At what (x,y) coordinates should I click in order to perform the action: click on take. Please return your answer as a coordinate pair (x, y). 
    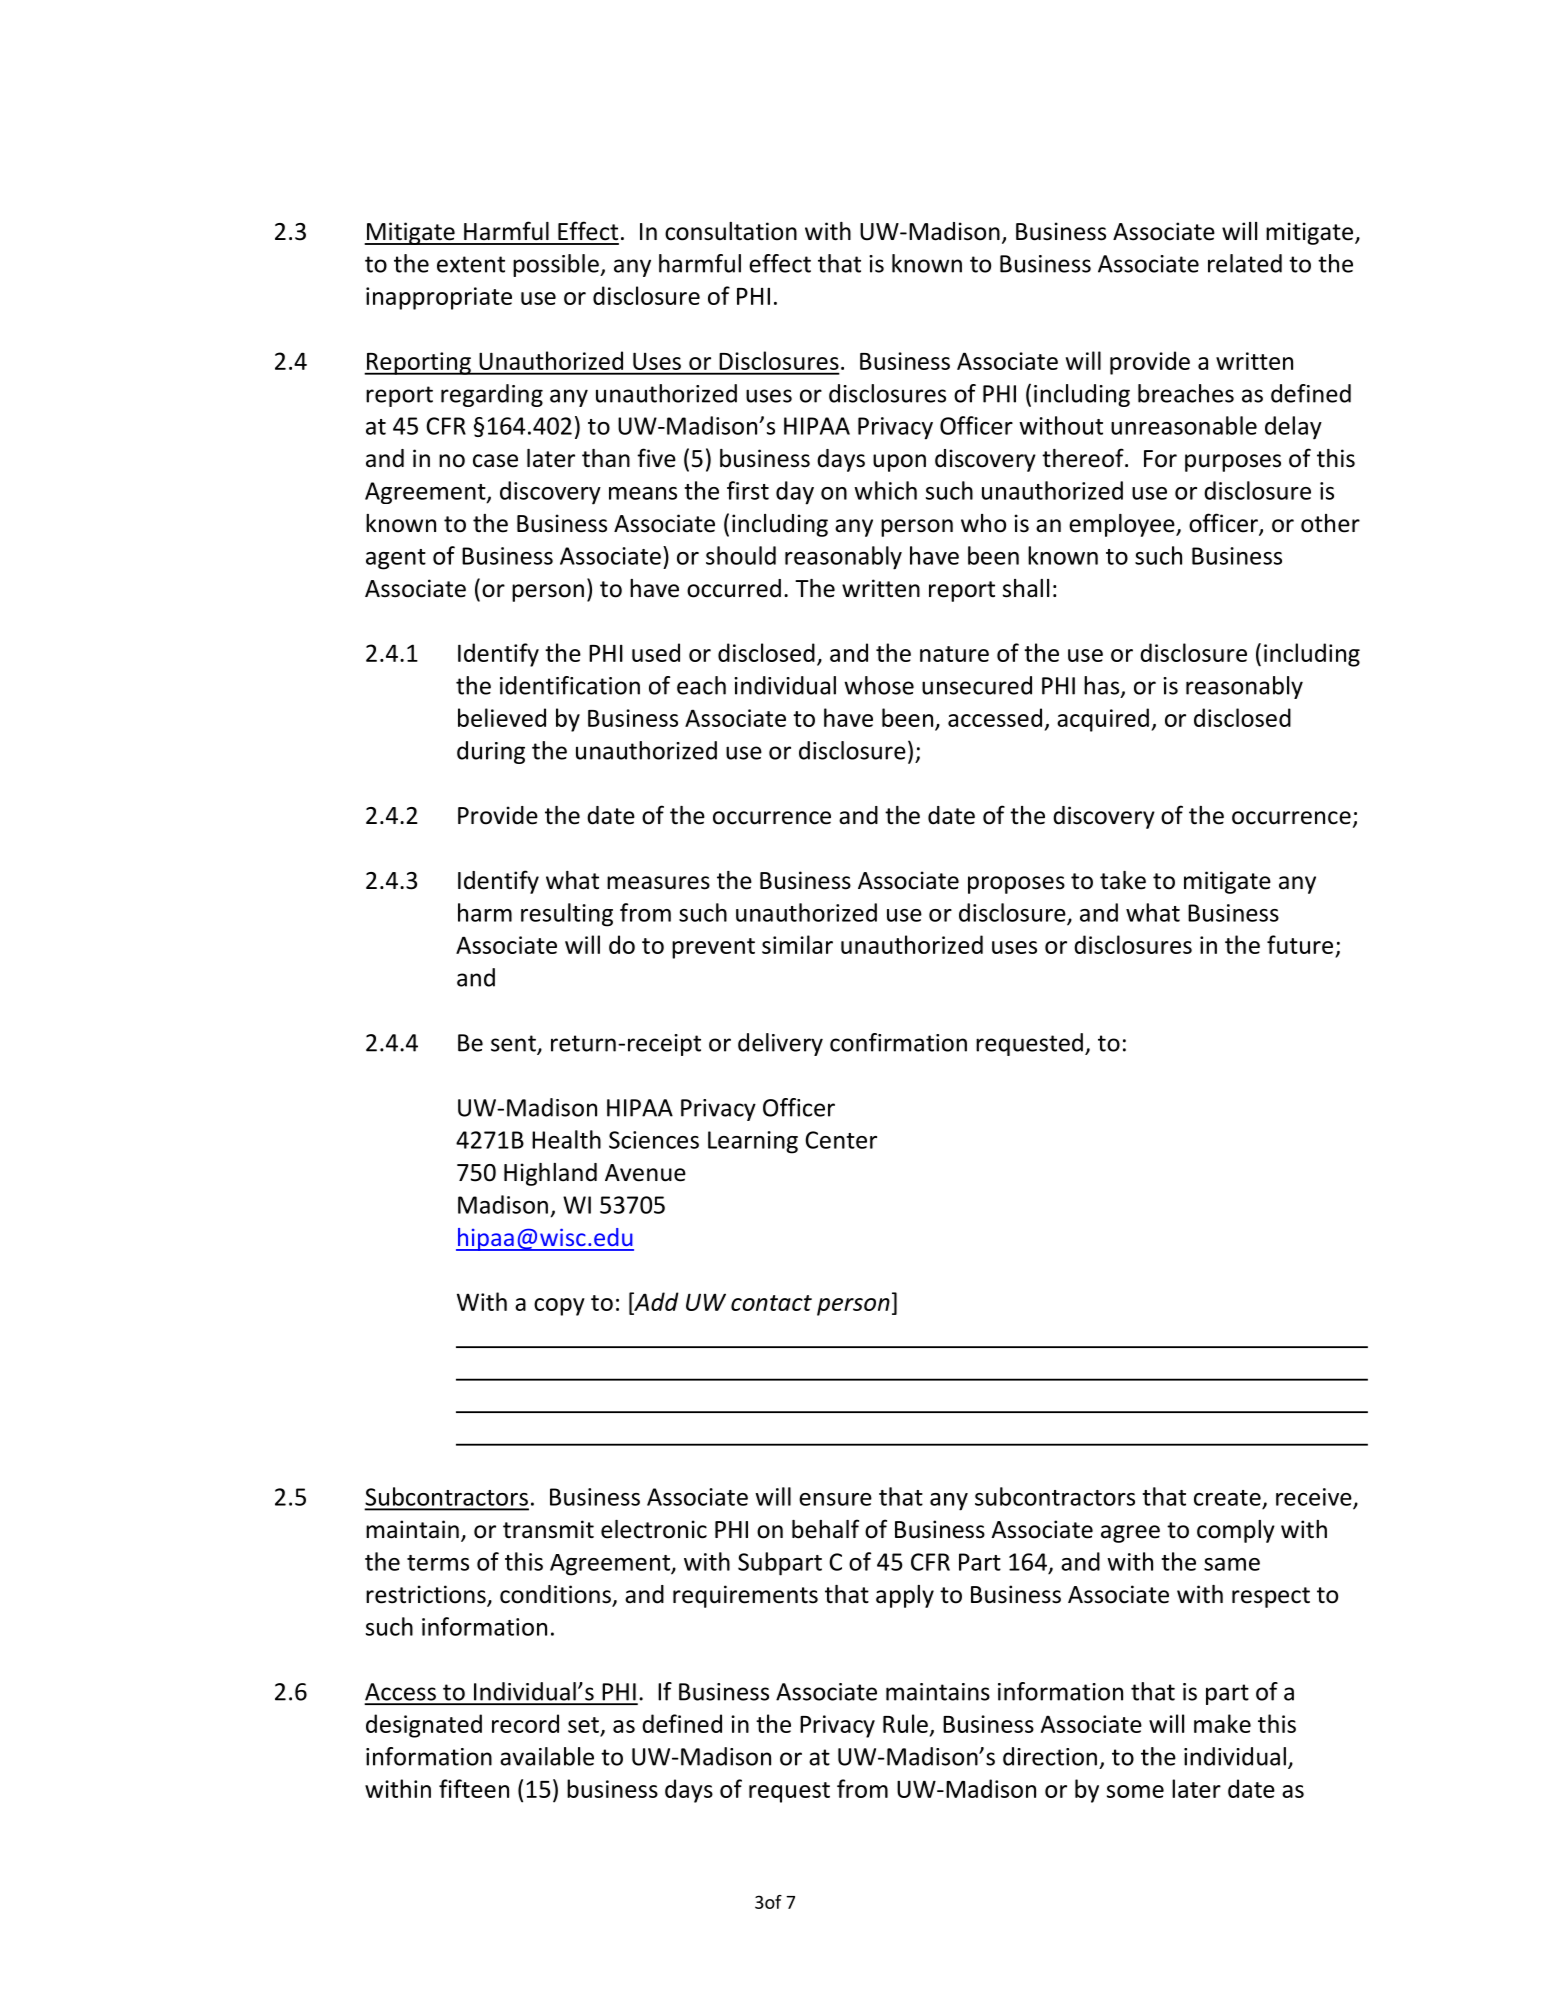
    Looking at the image, I should click on (1123, 880).
